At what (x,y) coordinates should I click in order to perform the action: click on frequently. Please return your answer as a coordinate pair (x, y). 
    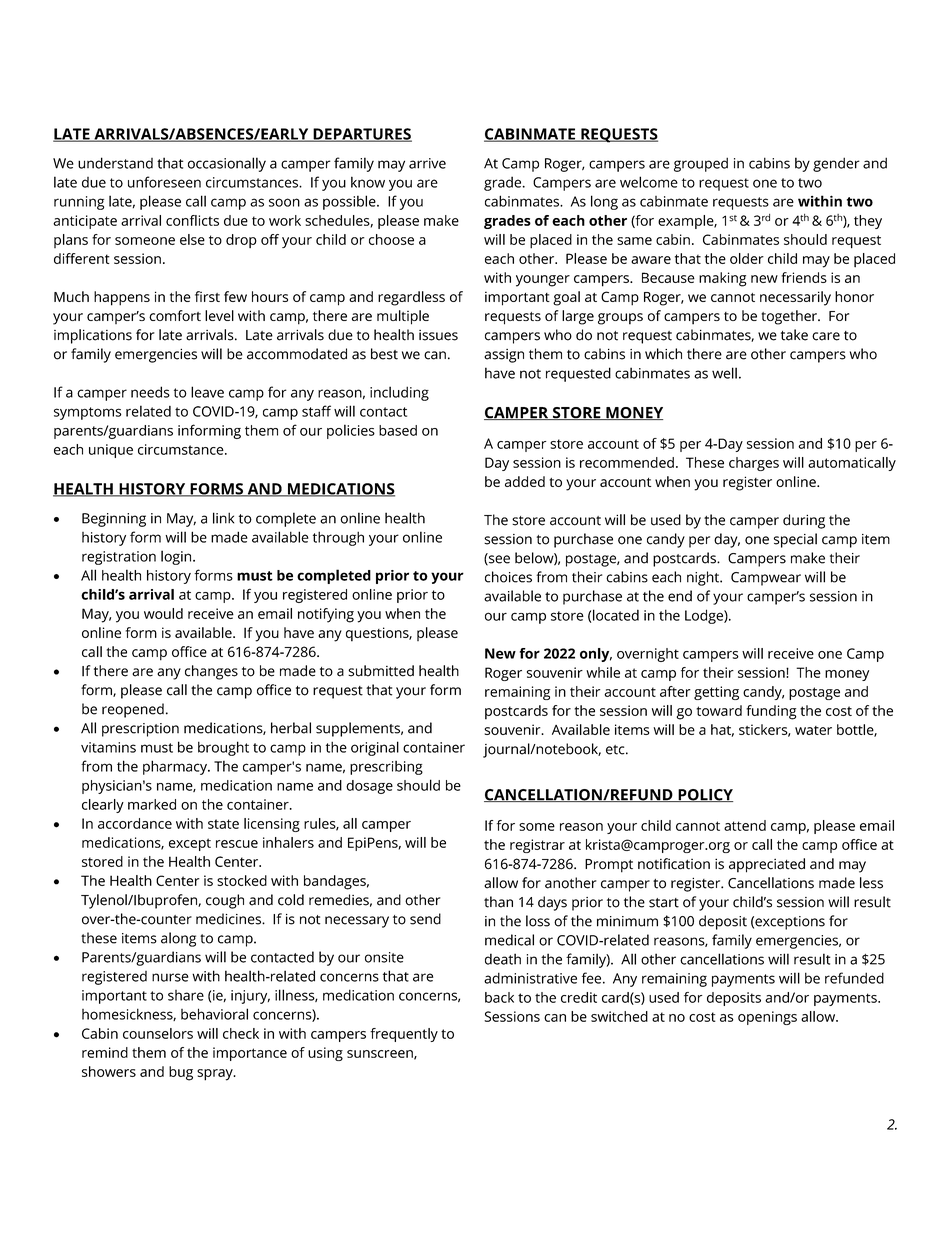
    Looking at the image, I should click on (404, 1035).
